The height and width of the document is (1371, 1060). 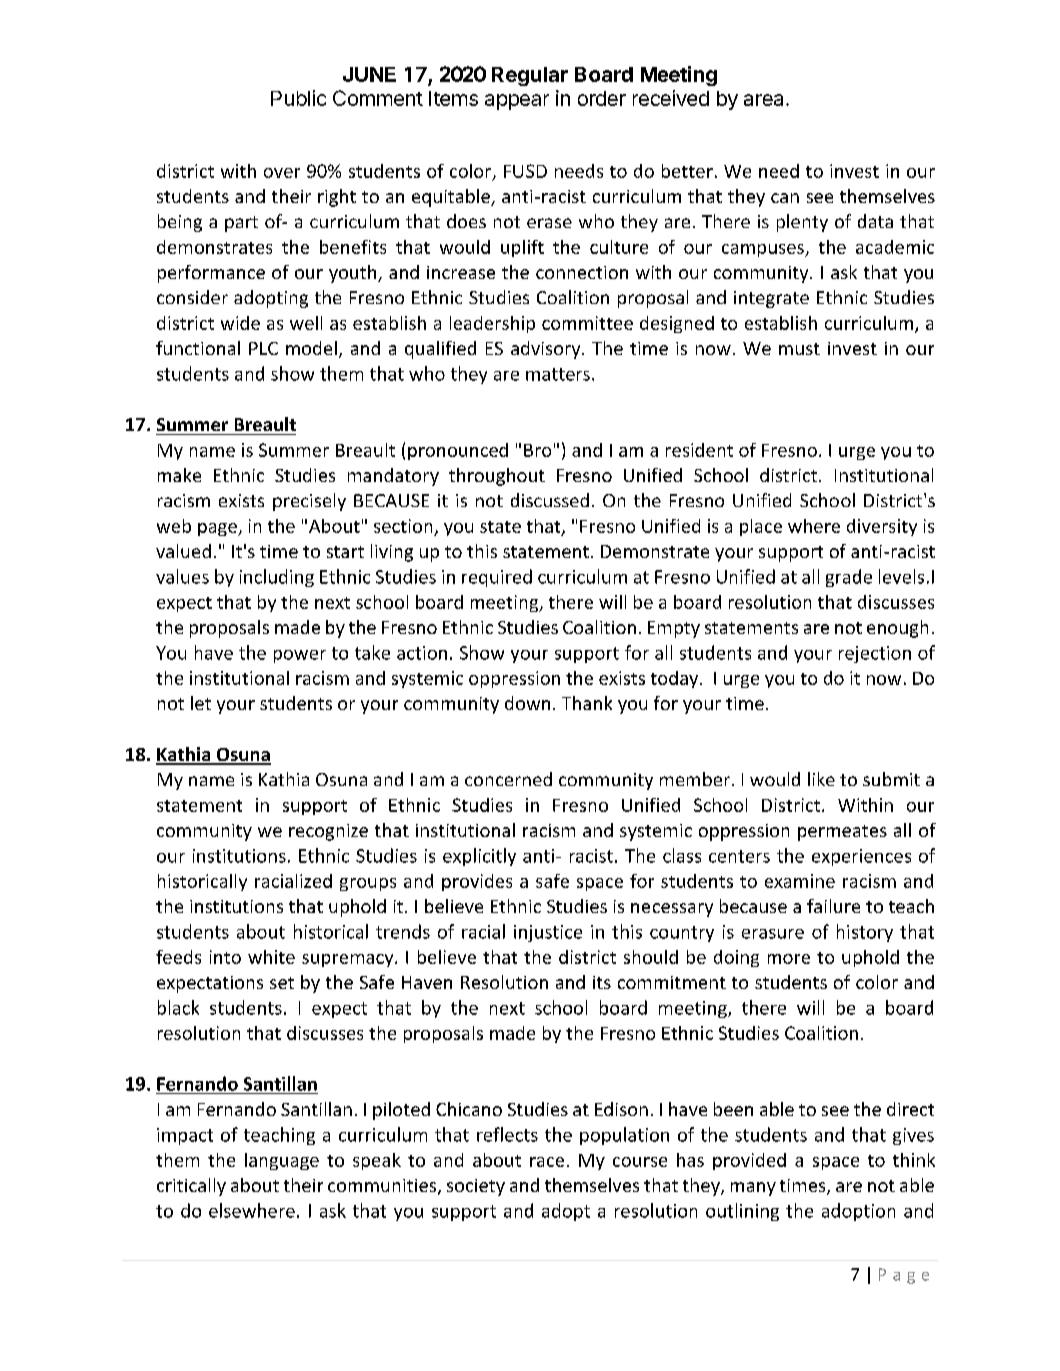 I want to click on rejection, so click(x=875, y=654).
